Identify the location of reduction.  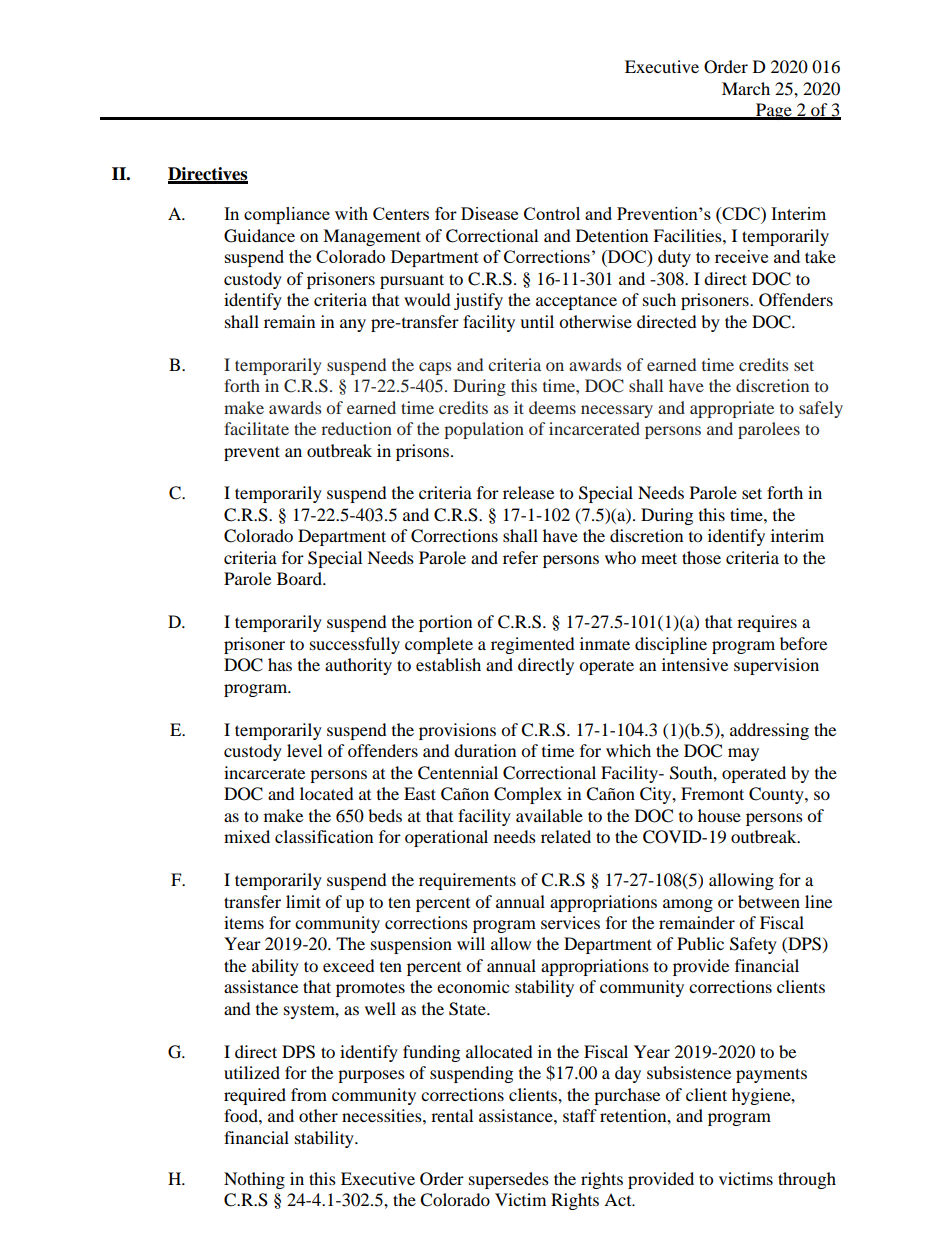
(356, 428).
